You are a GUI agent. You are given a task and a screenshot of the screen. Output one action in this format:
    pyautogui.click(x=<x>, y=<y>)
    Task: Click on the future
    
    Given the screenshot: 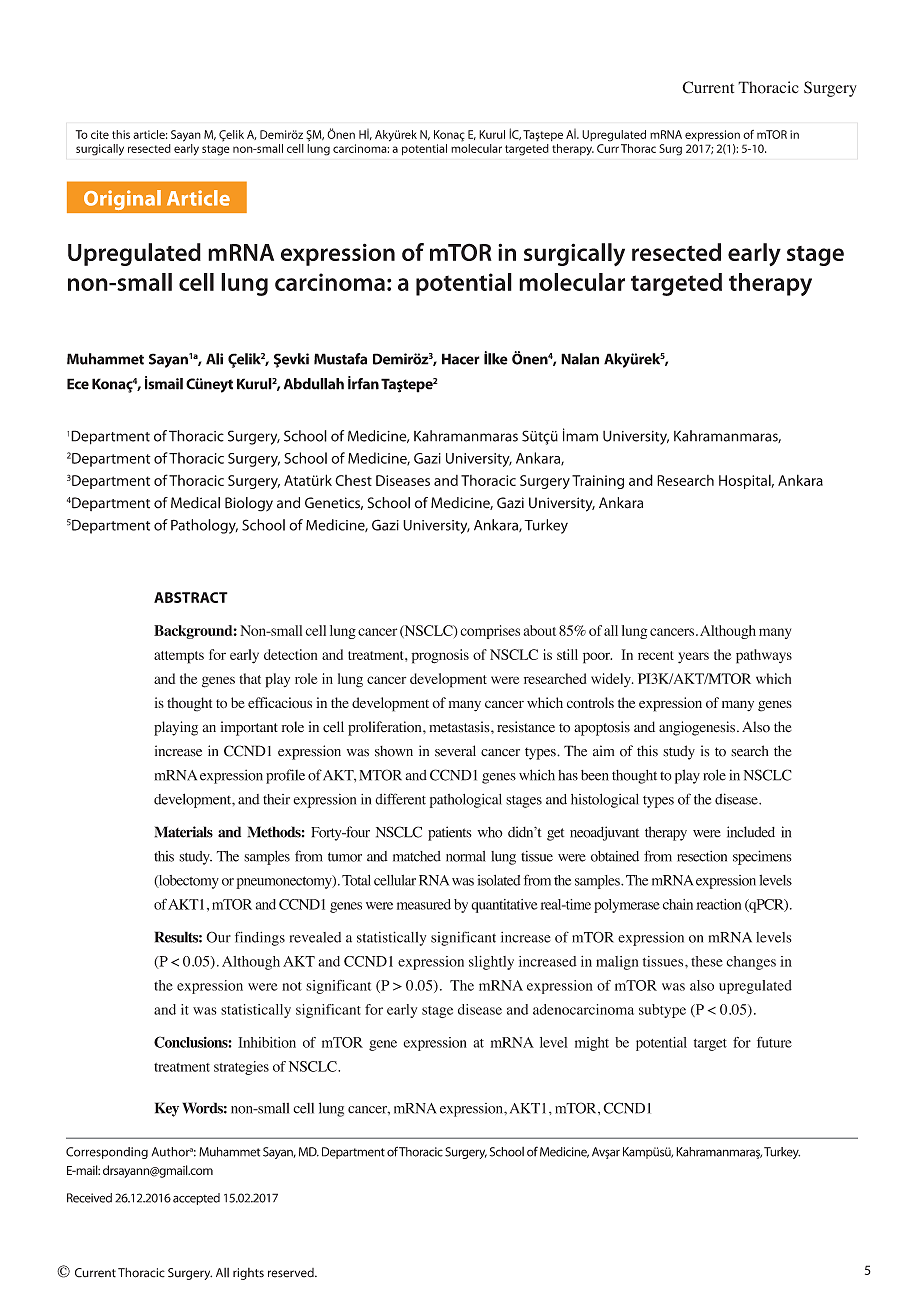 What is the action you would take?
    pyautogui.click(x=774, y=1042)
